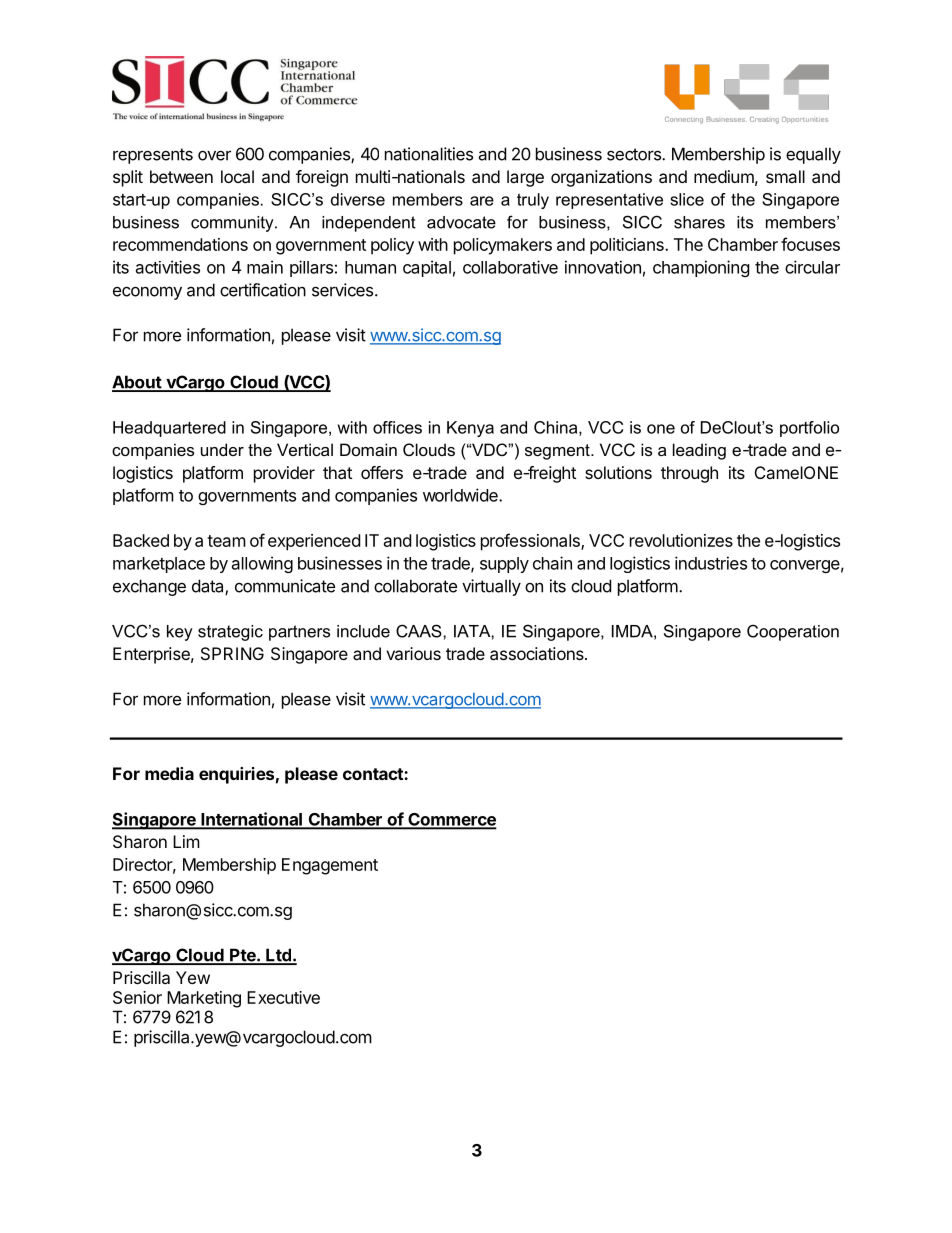  I want to click on Marketing, so click(204, 999).
